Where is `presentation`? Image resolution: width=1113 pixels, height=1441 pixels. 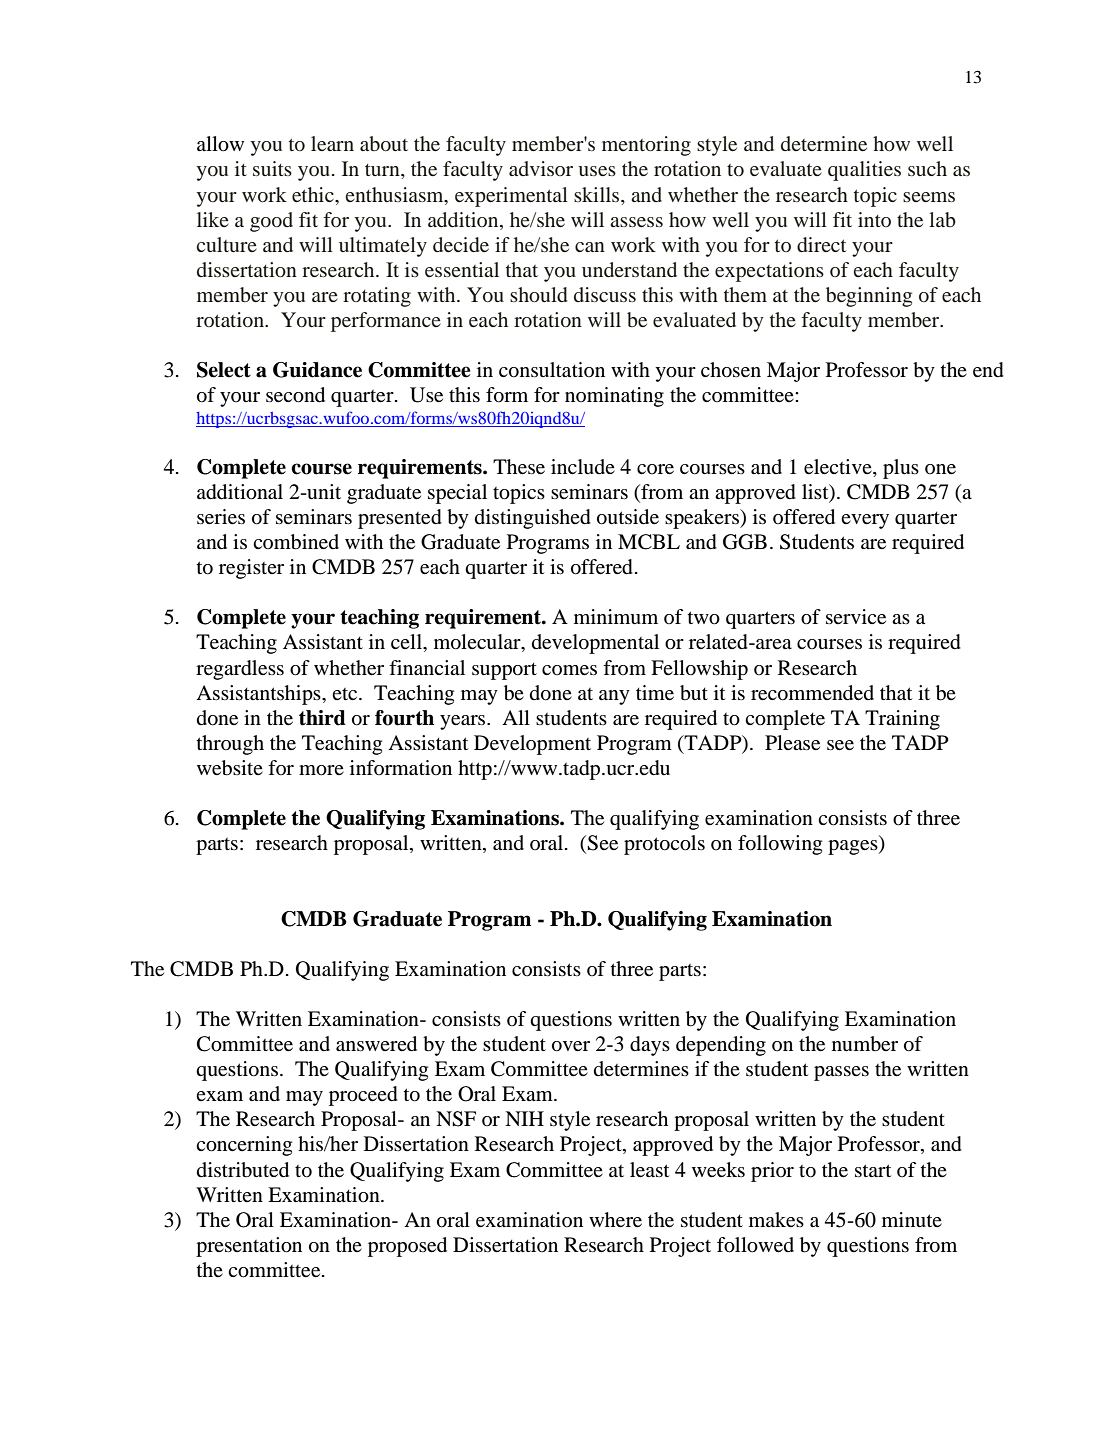
presentation is located at coordinates (249, 1247).
